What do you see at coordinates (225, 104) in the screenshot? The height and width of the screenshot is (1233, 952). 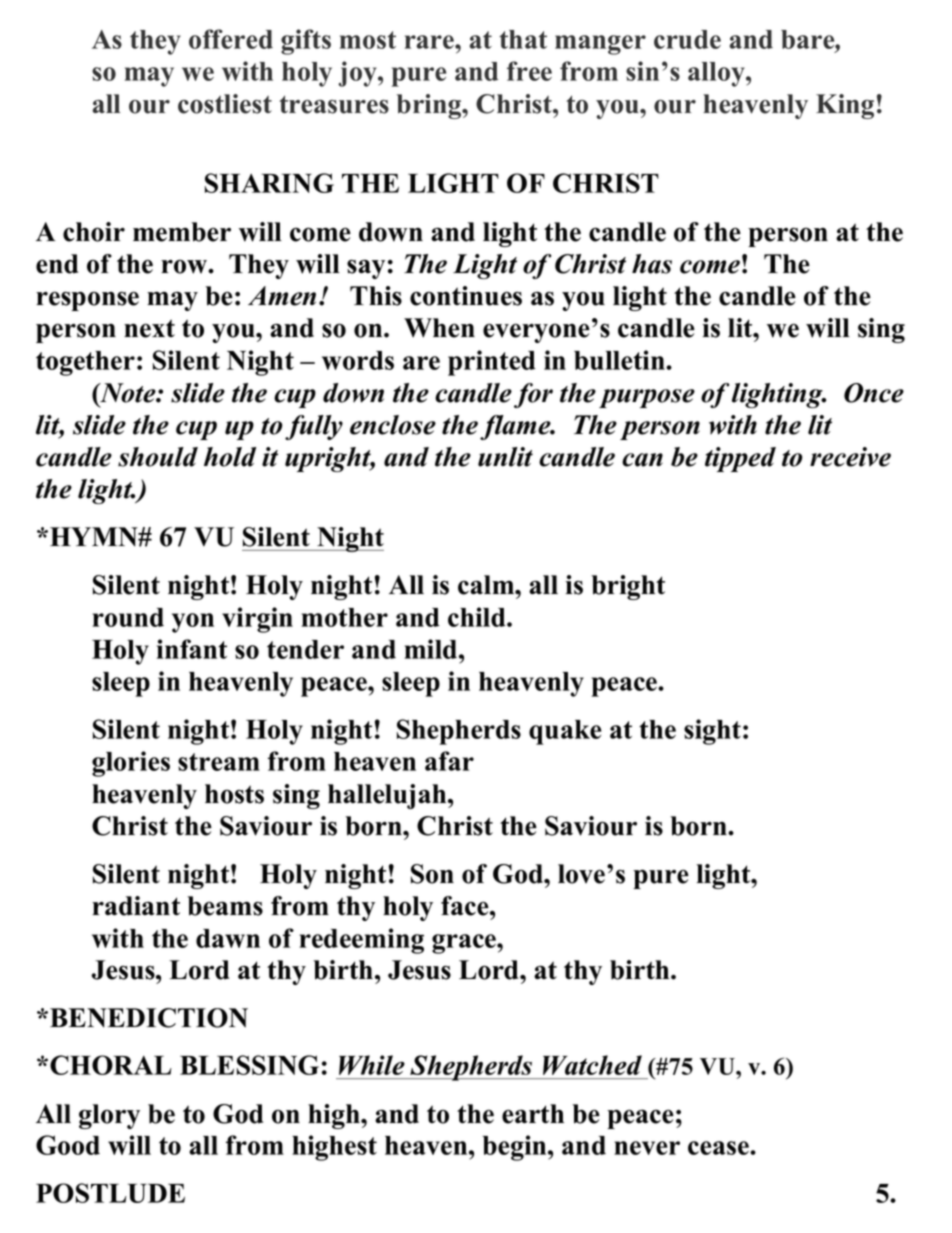 I see `costliest` at bounding box center [225, 104].
